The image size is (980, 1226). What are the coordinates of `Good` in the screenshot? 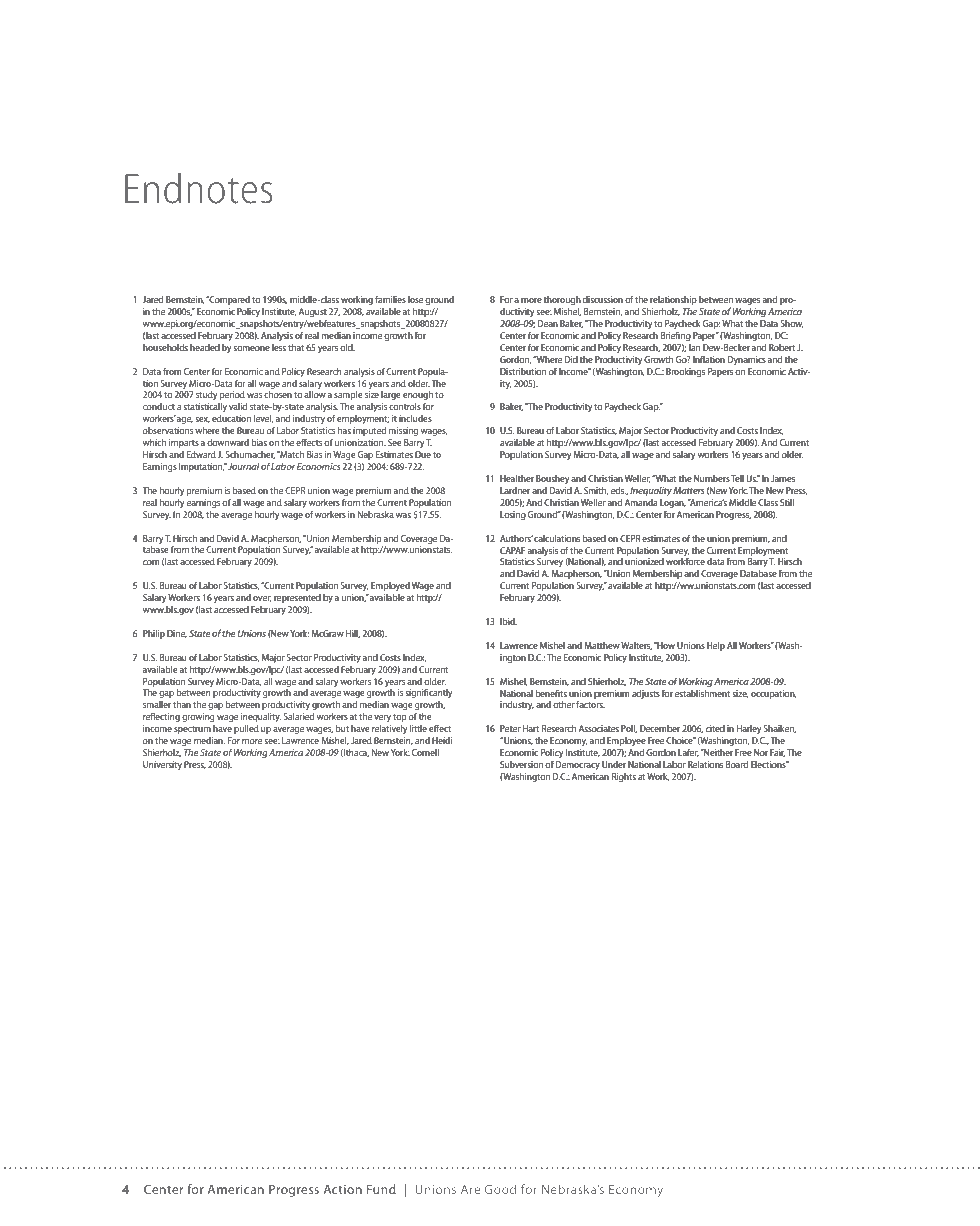 It's located at (500, 1189).
